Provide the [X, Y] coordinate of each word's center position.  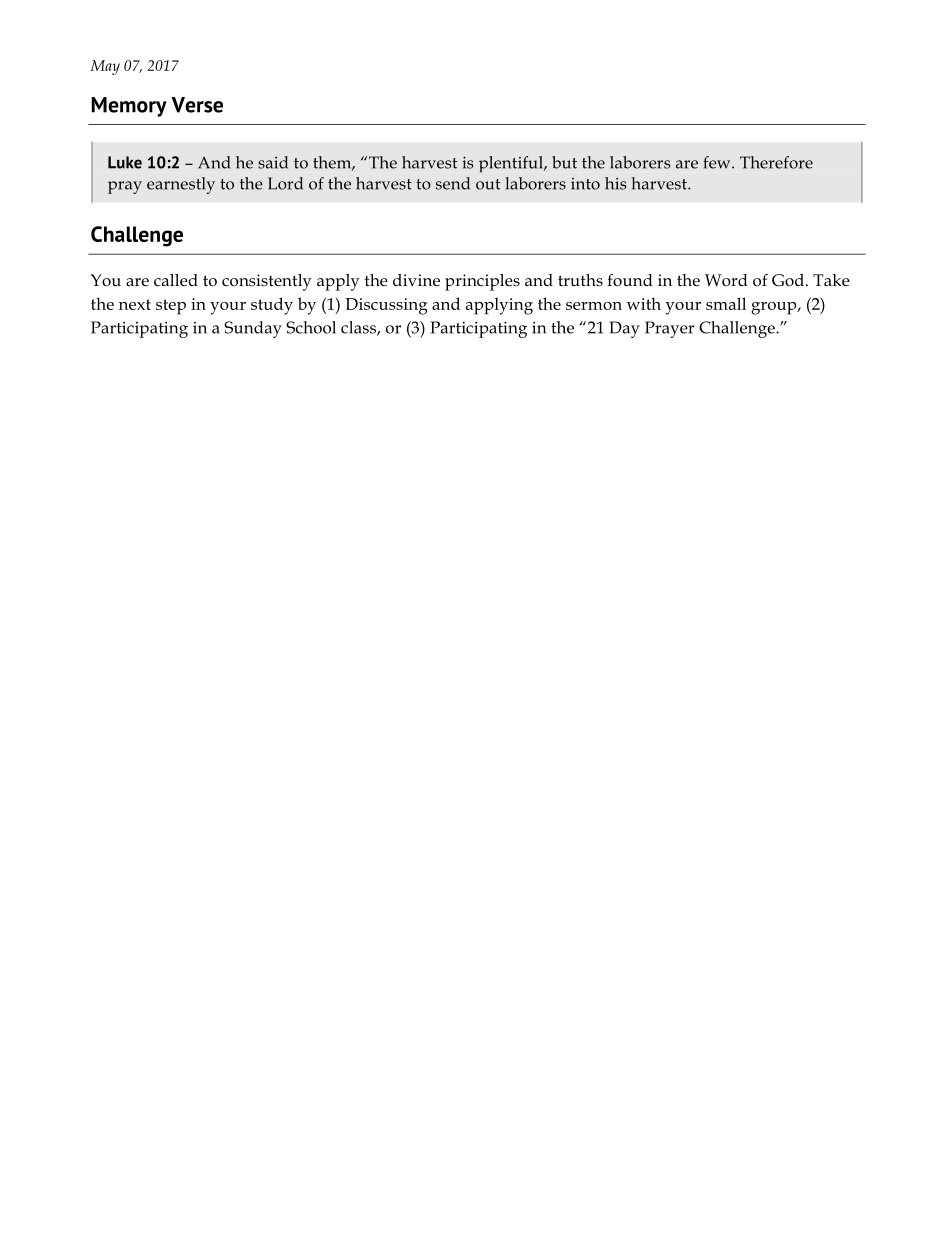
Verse [197, 105]
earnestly [181, 185]
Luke [125, 162]
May [105, 67]
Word [726, 280]
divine [416, 280]
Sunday [253, 329]
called [176, 280]
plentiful [512, 164]
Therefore [776, 162]
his [616, 183]
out [488, 184]
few [718, 162]
